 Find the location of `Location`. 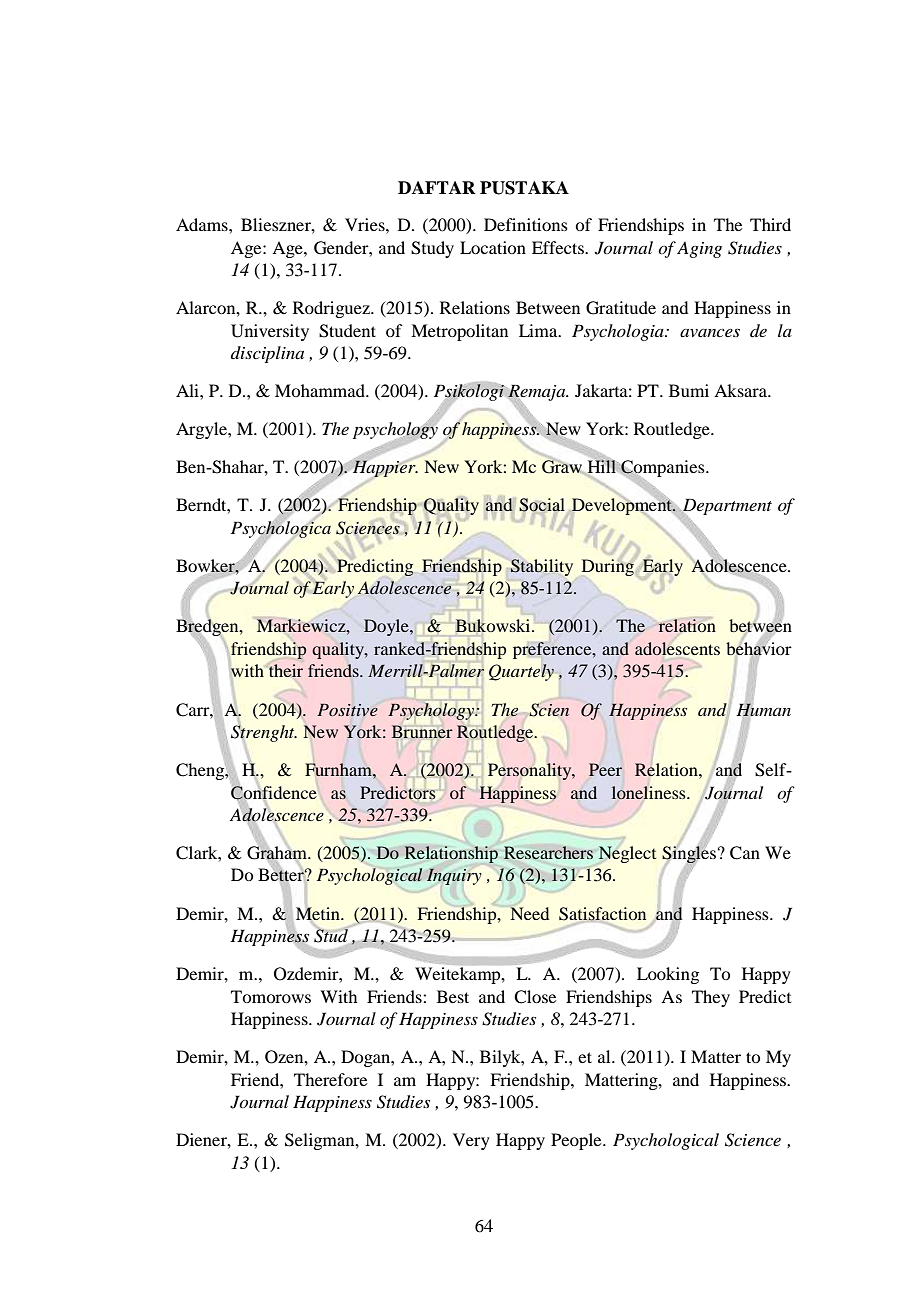

Location is located at coordinates (493, 247).
